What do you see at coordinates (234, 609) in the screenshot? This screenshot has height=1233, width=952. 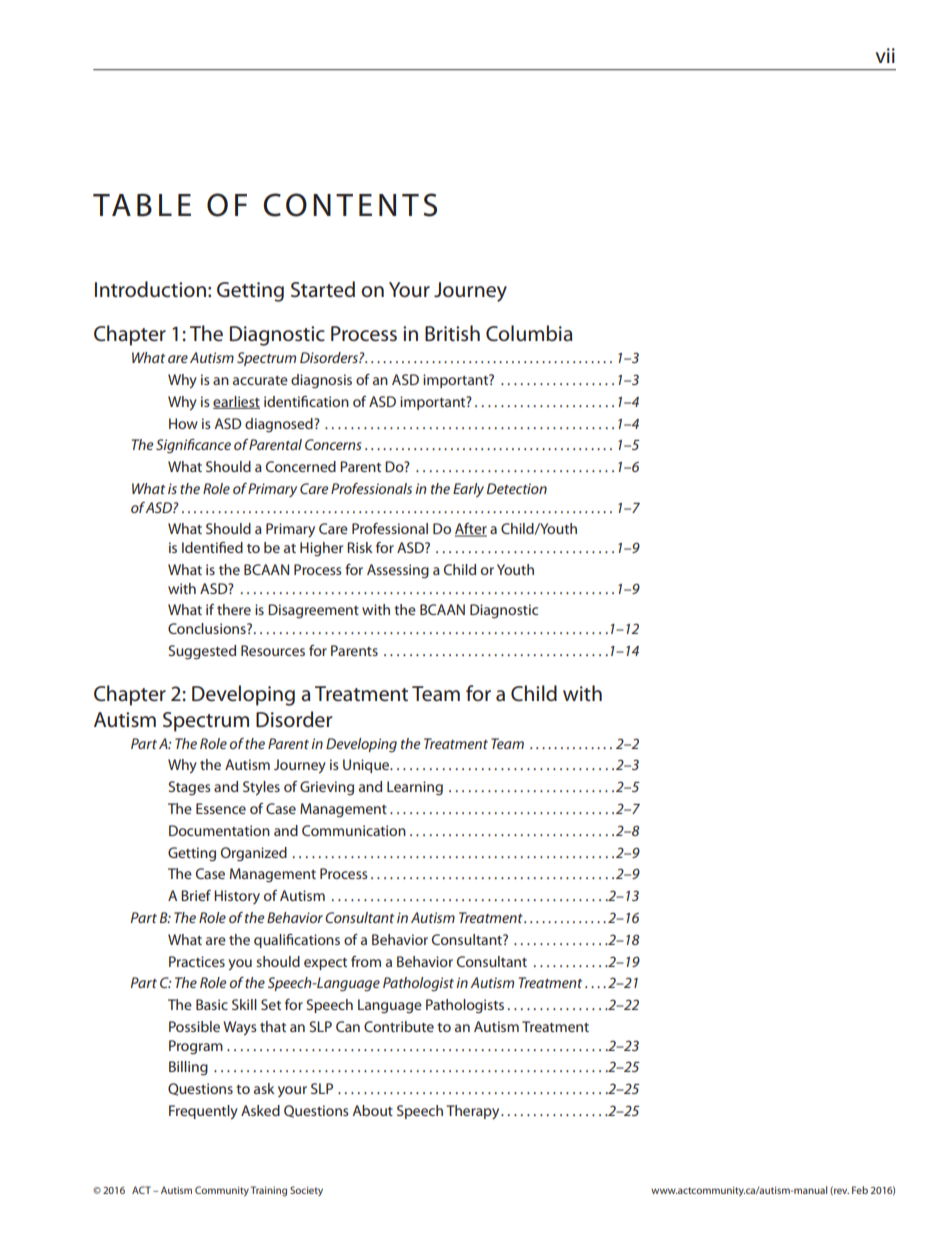 I see `there` at bounding box center [234, 609].
